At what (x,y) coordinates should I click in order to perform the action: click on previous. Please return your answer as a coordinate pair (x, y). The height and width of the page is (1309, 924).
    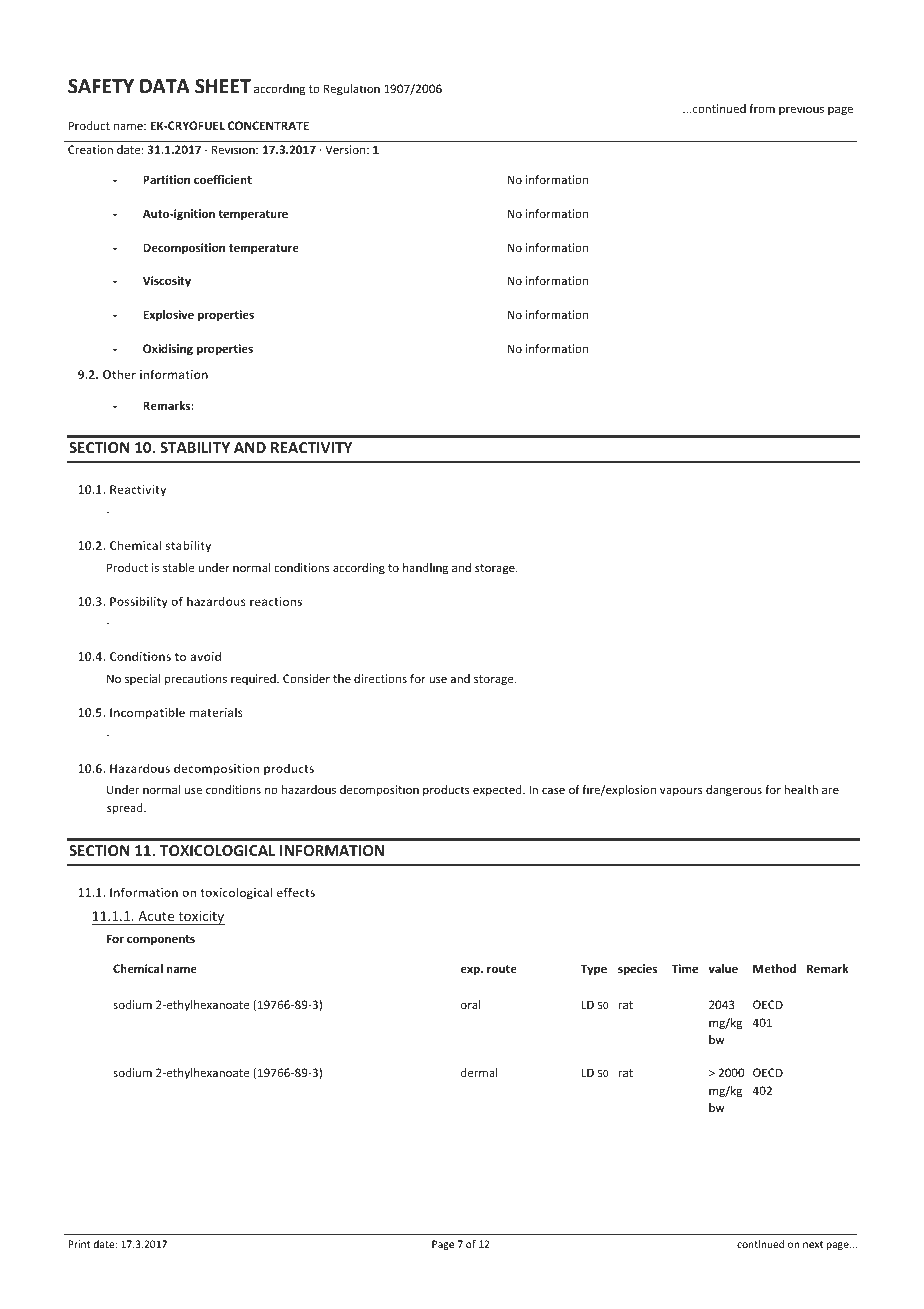
    Looking at the image, I should click on (801, 109).
